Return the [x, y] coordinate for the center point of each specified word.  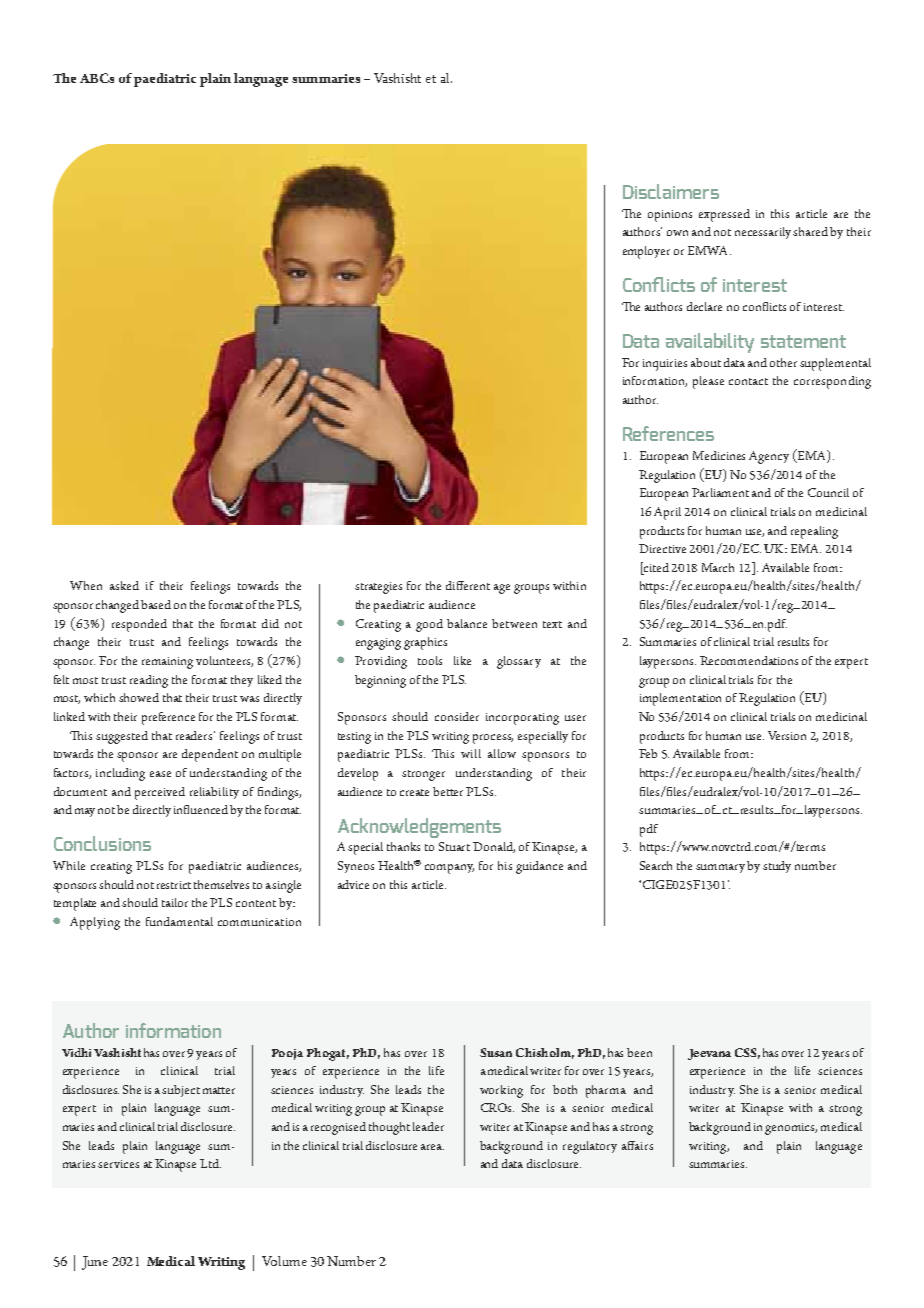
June [95, 1263]
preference [168, 718]
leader [428, 1126]
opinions [670, 216]
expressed [724, 215]
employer [646, 252]
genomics [791, 1129]
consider [457, 716]
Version [787, 735]
